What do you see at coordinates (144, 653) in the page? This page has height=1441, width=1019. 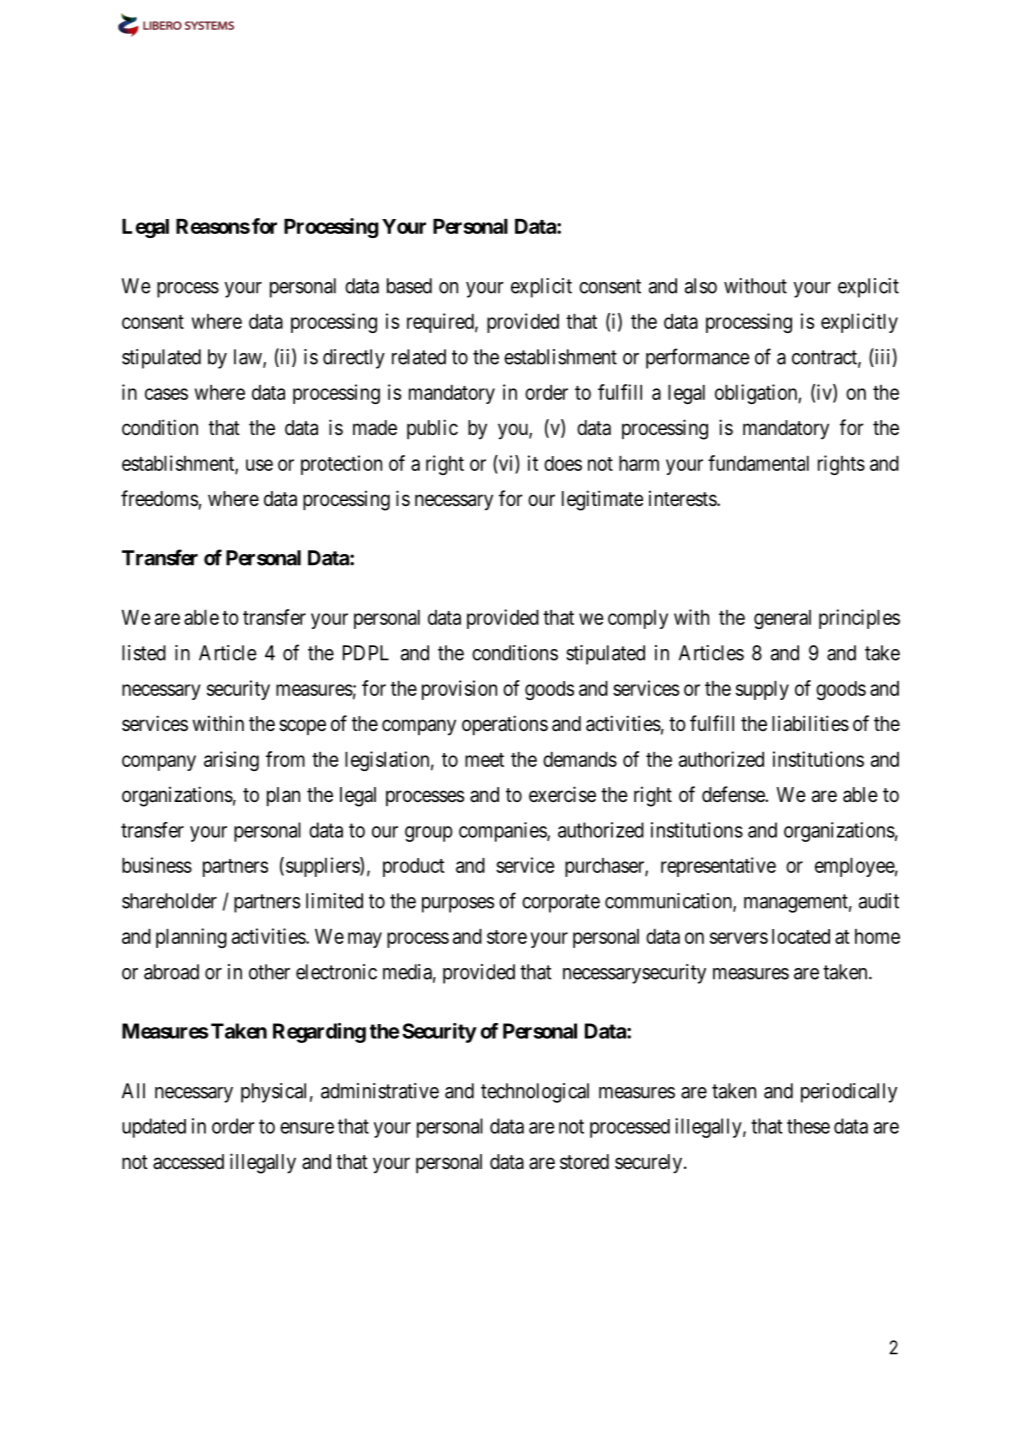 I see `listed` at bounding box center [144, 653].
